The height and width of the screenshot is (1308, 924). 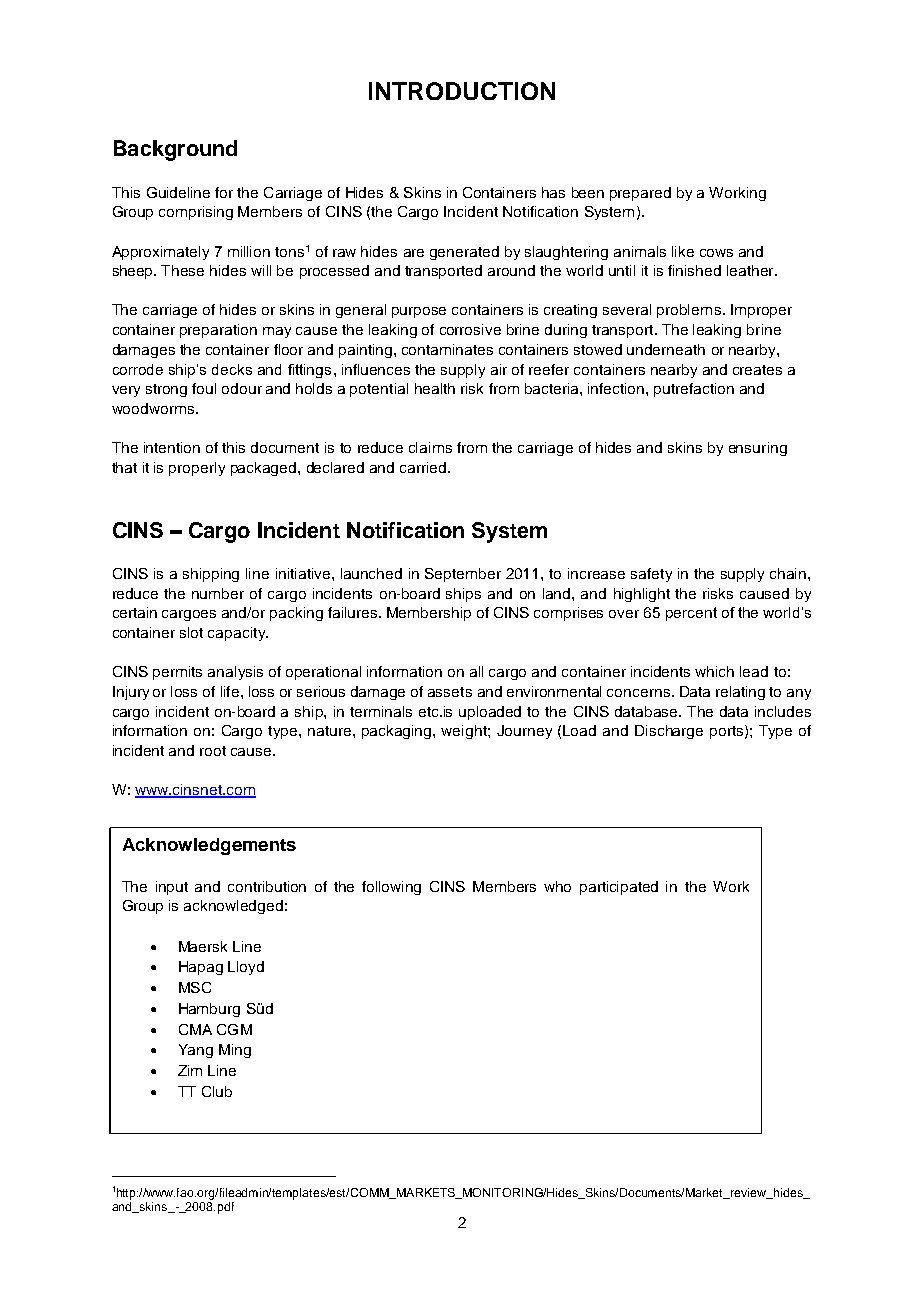 I want to click on participated, so click(x=619, y=888).
